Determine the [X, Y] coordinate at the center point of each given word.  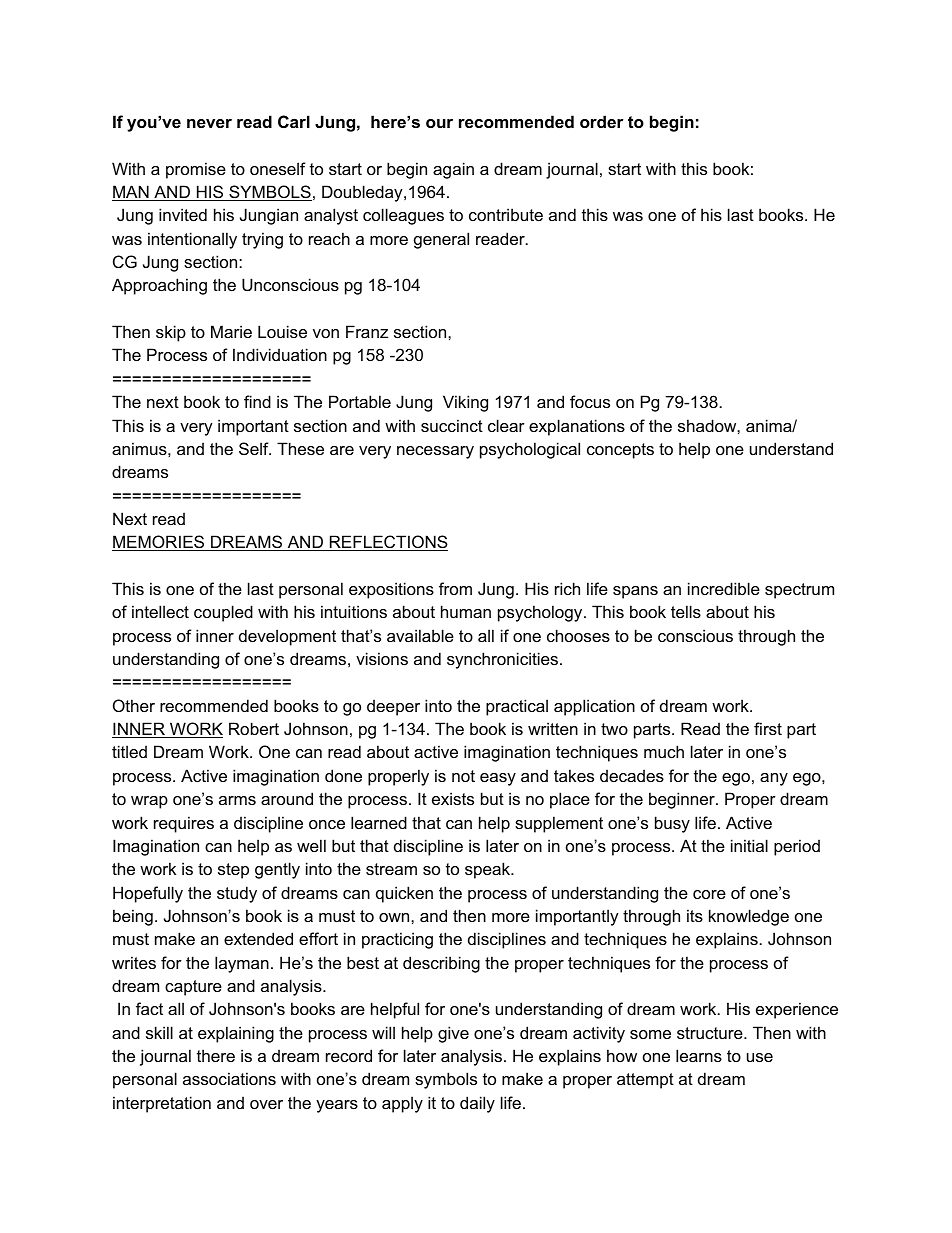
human [466, 611]
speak [489, 870]
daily [477, 1104]
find [257, 401]
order [602, 121]
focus [590, 401]
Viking [465, 403]
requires [184, 824]
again [453, 170]
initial [749, 845]
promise [196, 170]
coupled [223, 613]
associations [229, 1078]
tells [686, 611]
